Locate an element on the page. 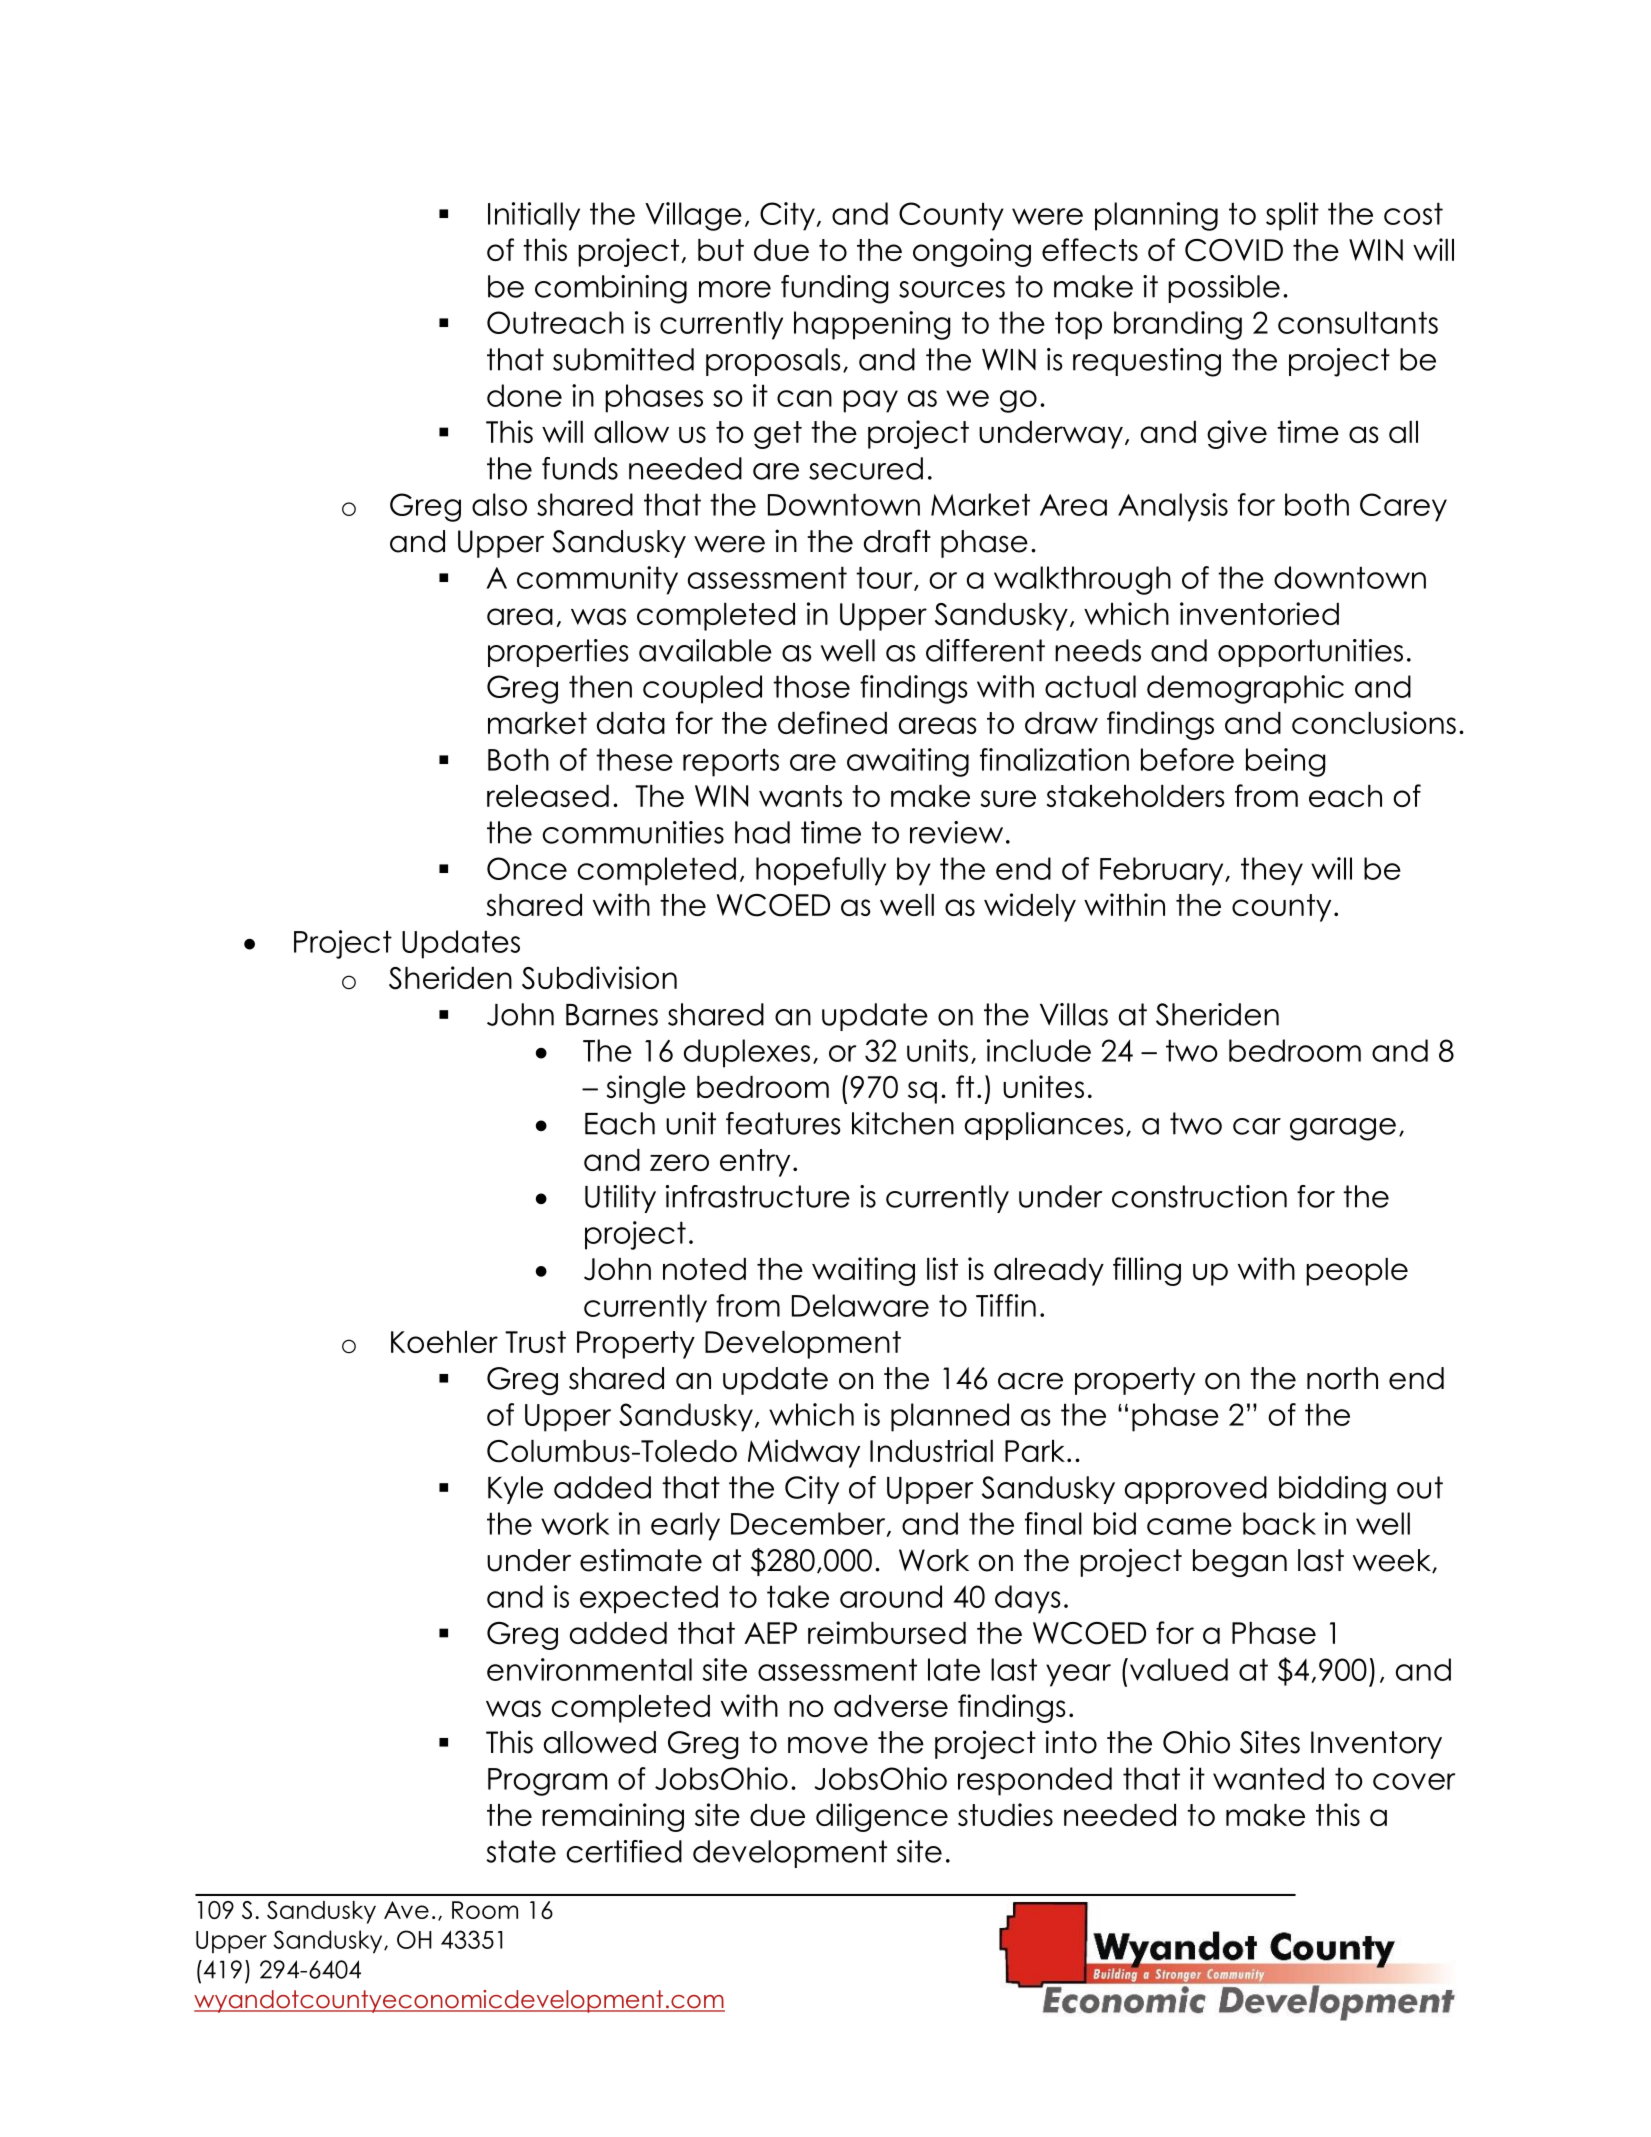 The width and height of the image is (1651, 2137). state is located at coordinates (521, 1851).
